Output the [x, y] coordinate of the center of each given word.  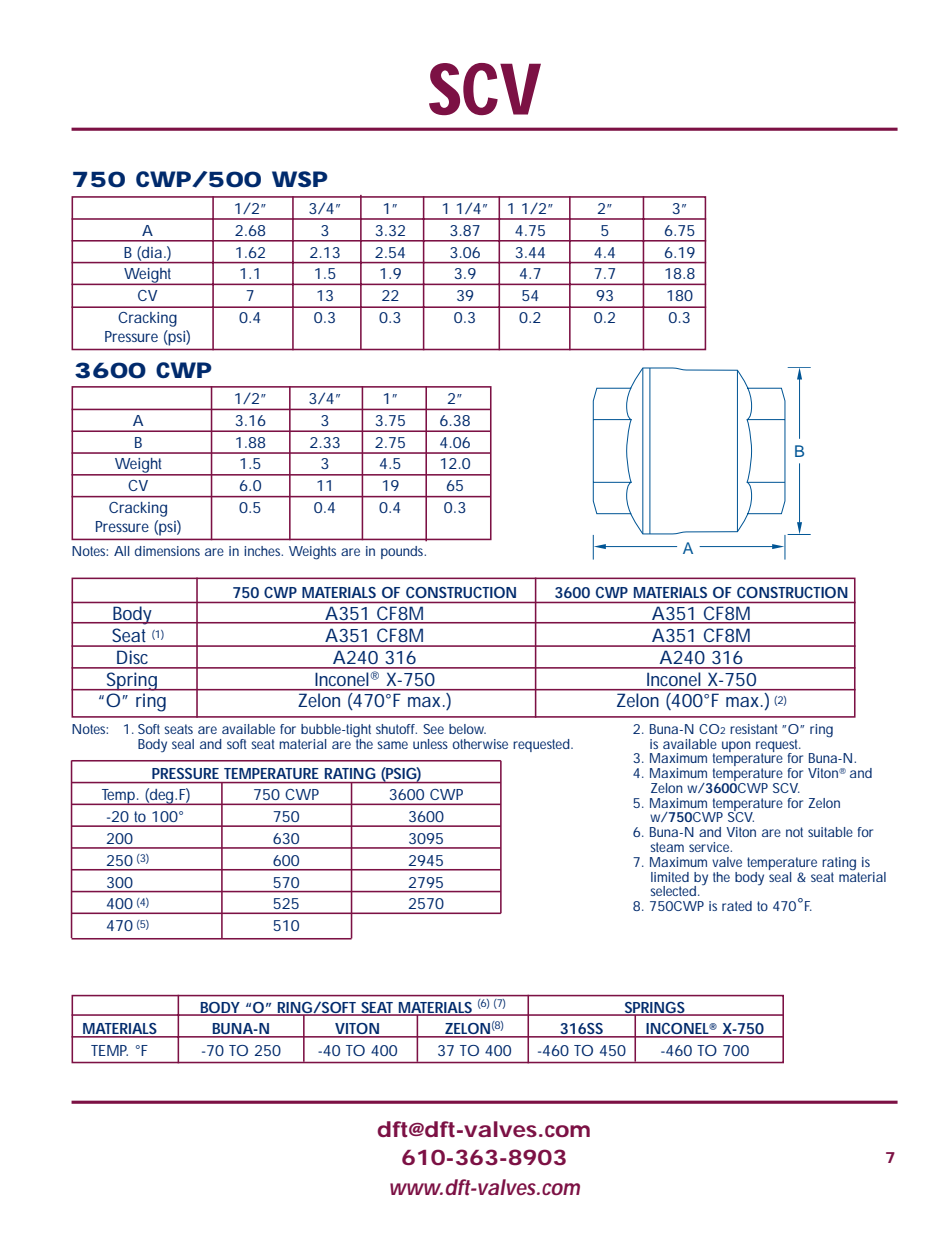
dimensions [167, 551]
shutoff [396, 729]
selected [674, 891]
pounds [403, 552]
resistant [754, 729]
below [467, 729]
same [392, 745]
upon [736, 746]
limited [670, 877]
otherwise [480, 744]
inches [263, 551]
